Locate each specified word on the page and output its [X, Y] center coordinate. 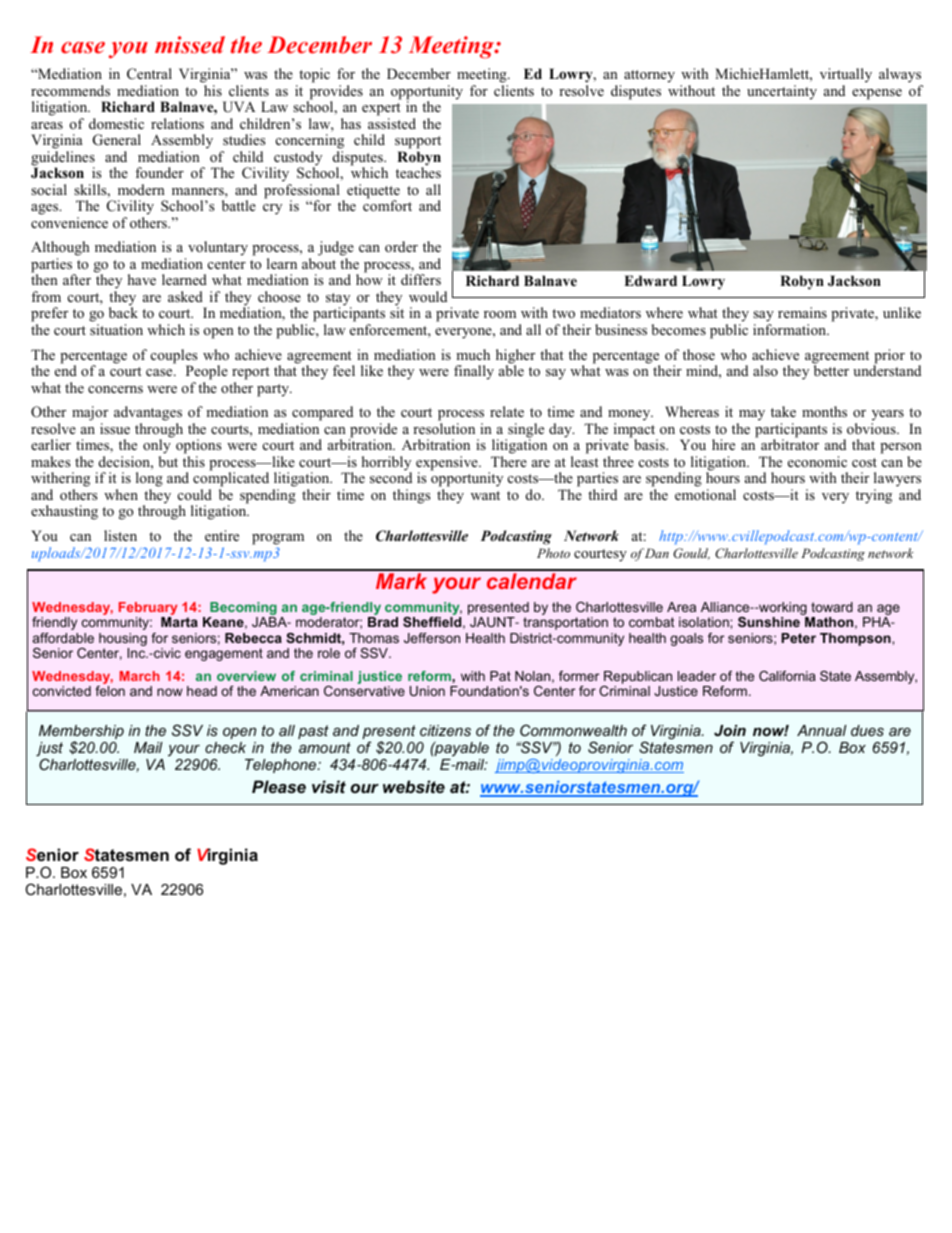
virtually [846, 77]
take [783, 411]
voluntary [218, 248]
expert [381, 111]
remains [802, 312]
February [148, 610]
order [401, 246]
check [225, 747]
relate [507, 411]
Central [149, 74]
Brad [383, 622]
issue [115, 428]
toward [832, 607]
